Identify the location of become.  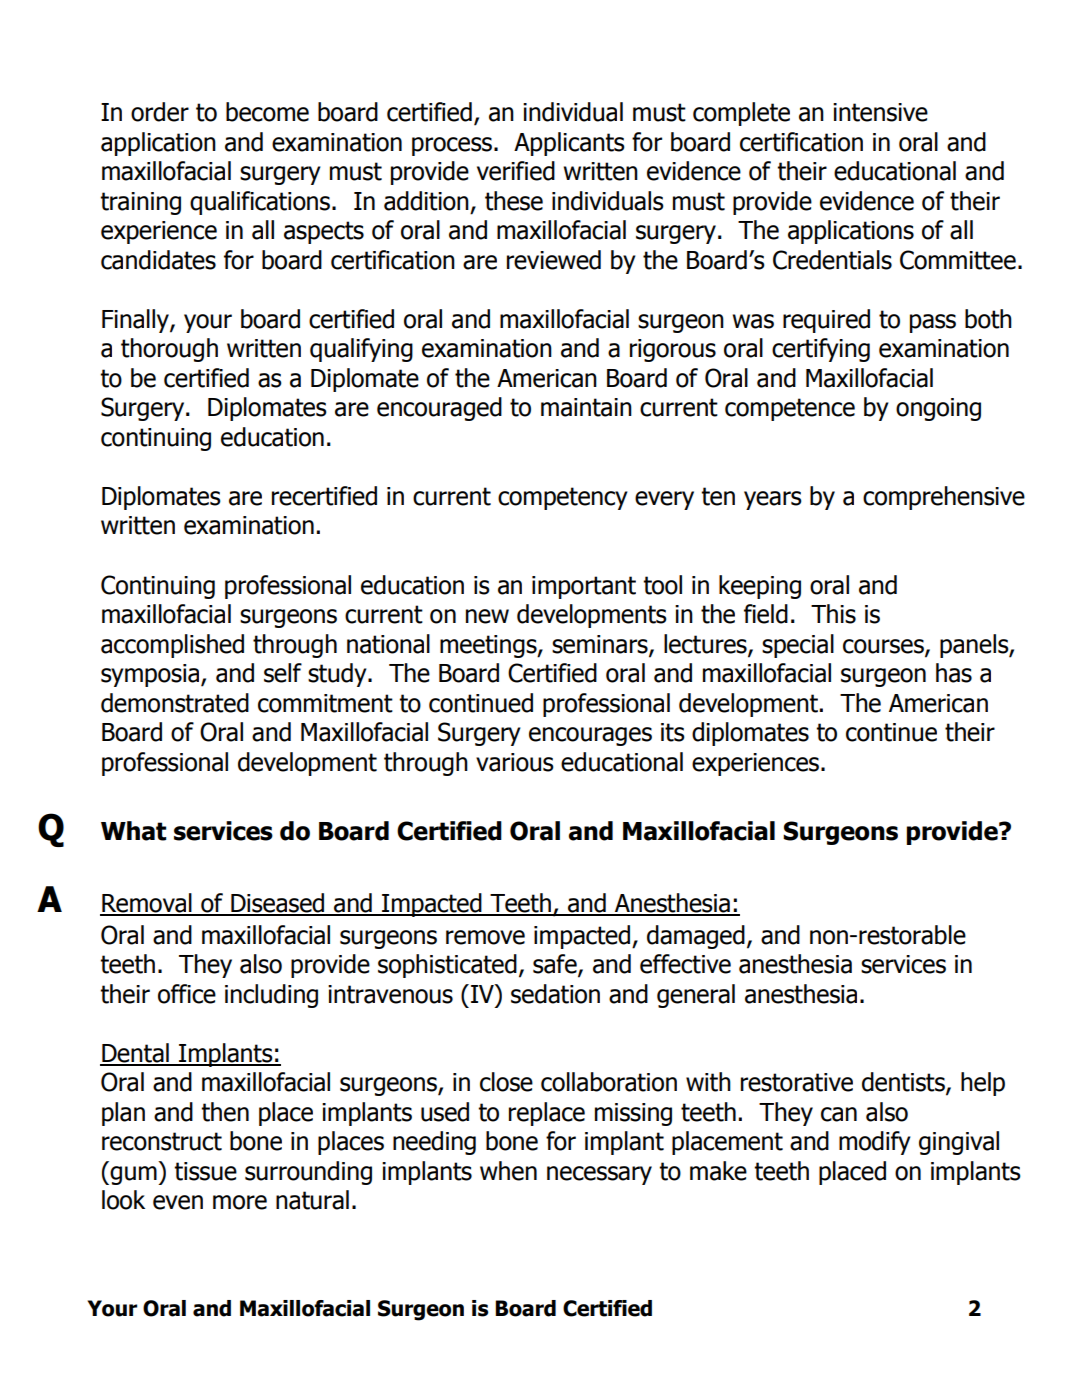
(267, 112).
